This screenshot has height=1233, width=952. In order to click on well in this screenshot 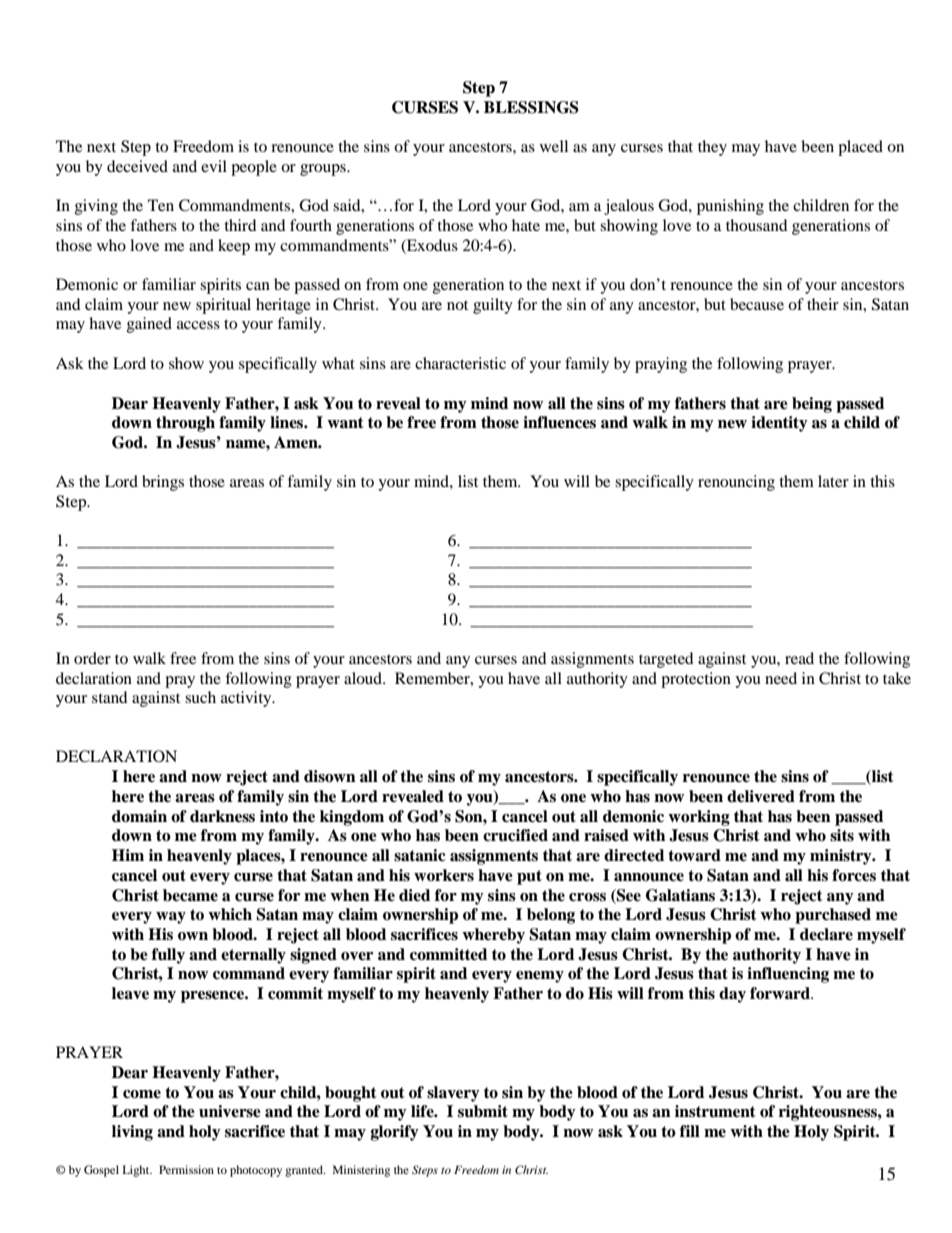, I will do `click(554, 146)`.
